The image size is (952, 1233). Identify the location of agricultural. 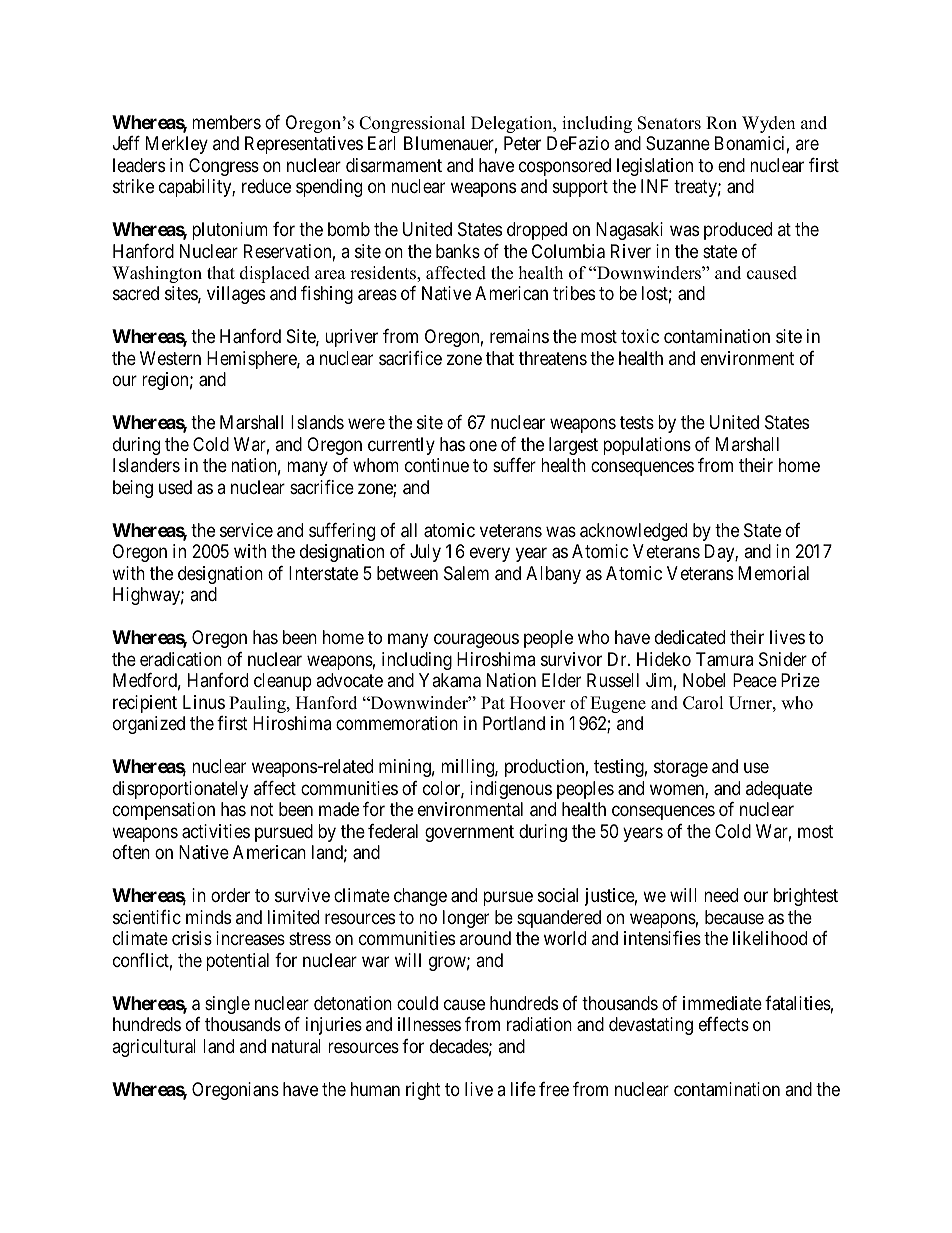
(154, 1048).
